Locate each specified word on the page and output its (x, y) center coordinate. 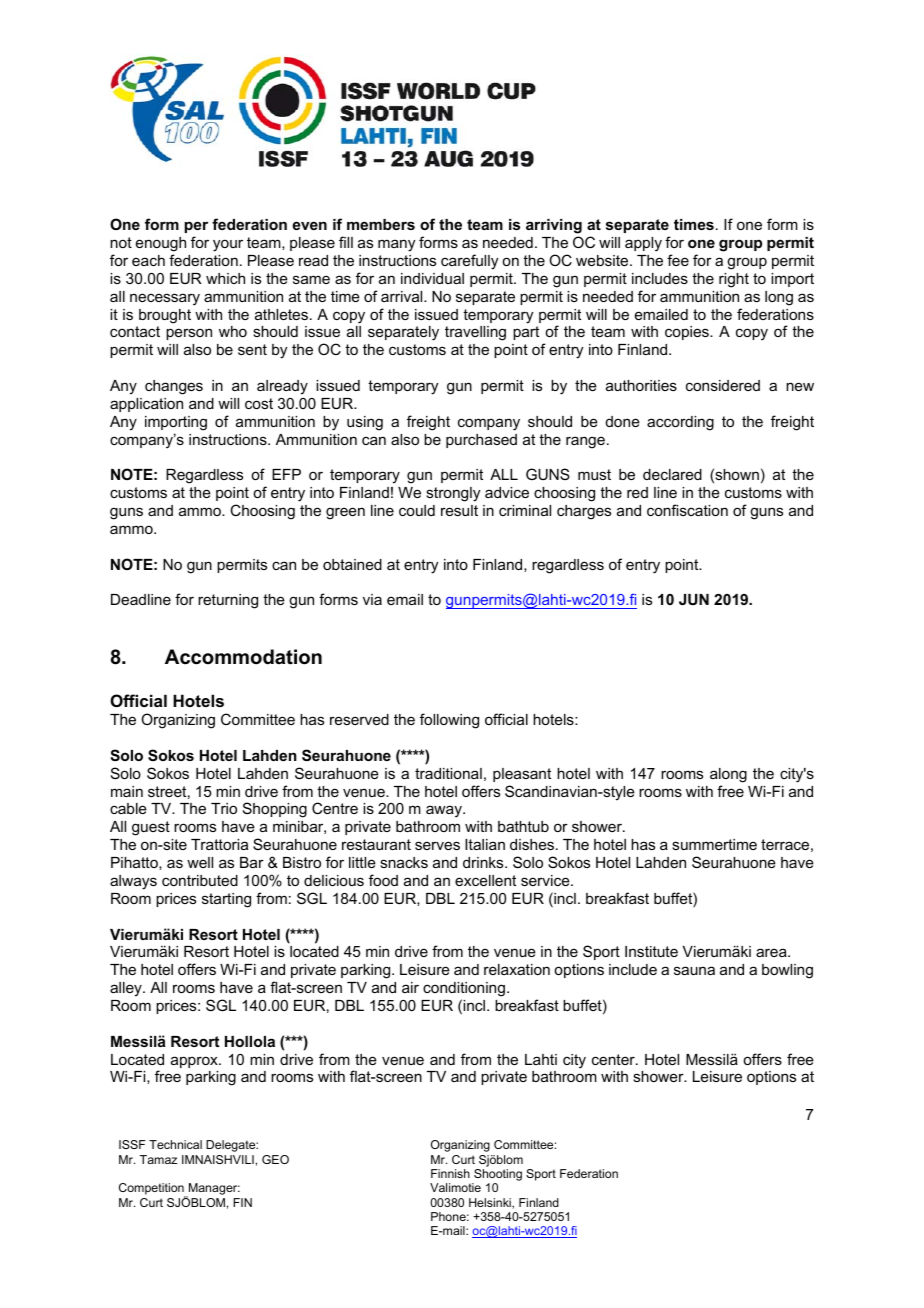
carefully (469, 262)
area (772, 952)
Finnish (450, 1173)
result (459, 510)
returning (228, 601)
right (734, 280)
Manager (213, 1190)
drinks (484, 862)
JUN (694, 599)
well (200, 862)
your (228, 245)
